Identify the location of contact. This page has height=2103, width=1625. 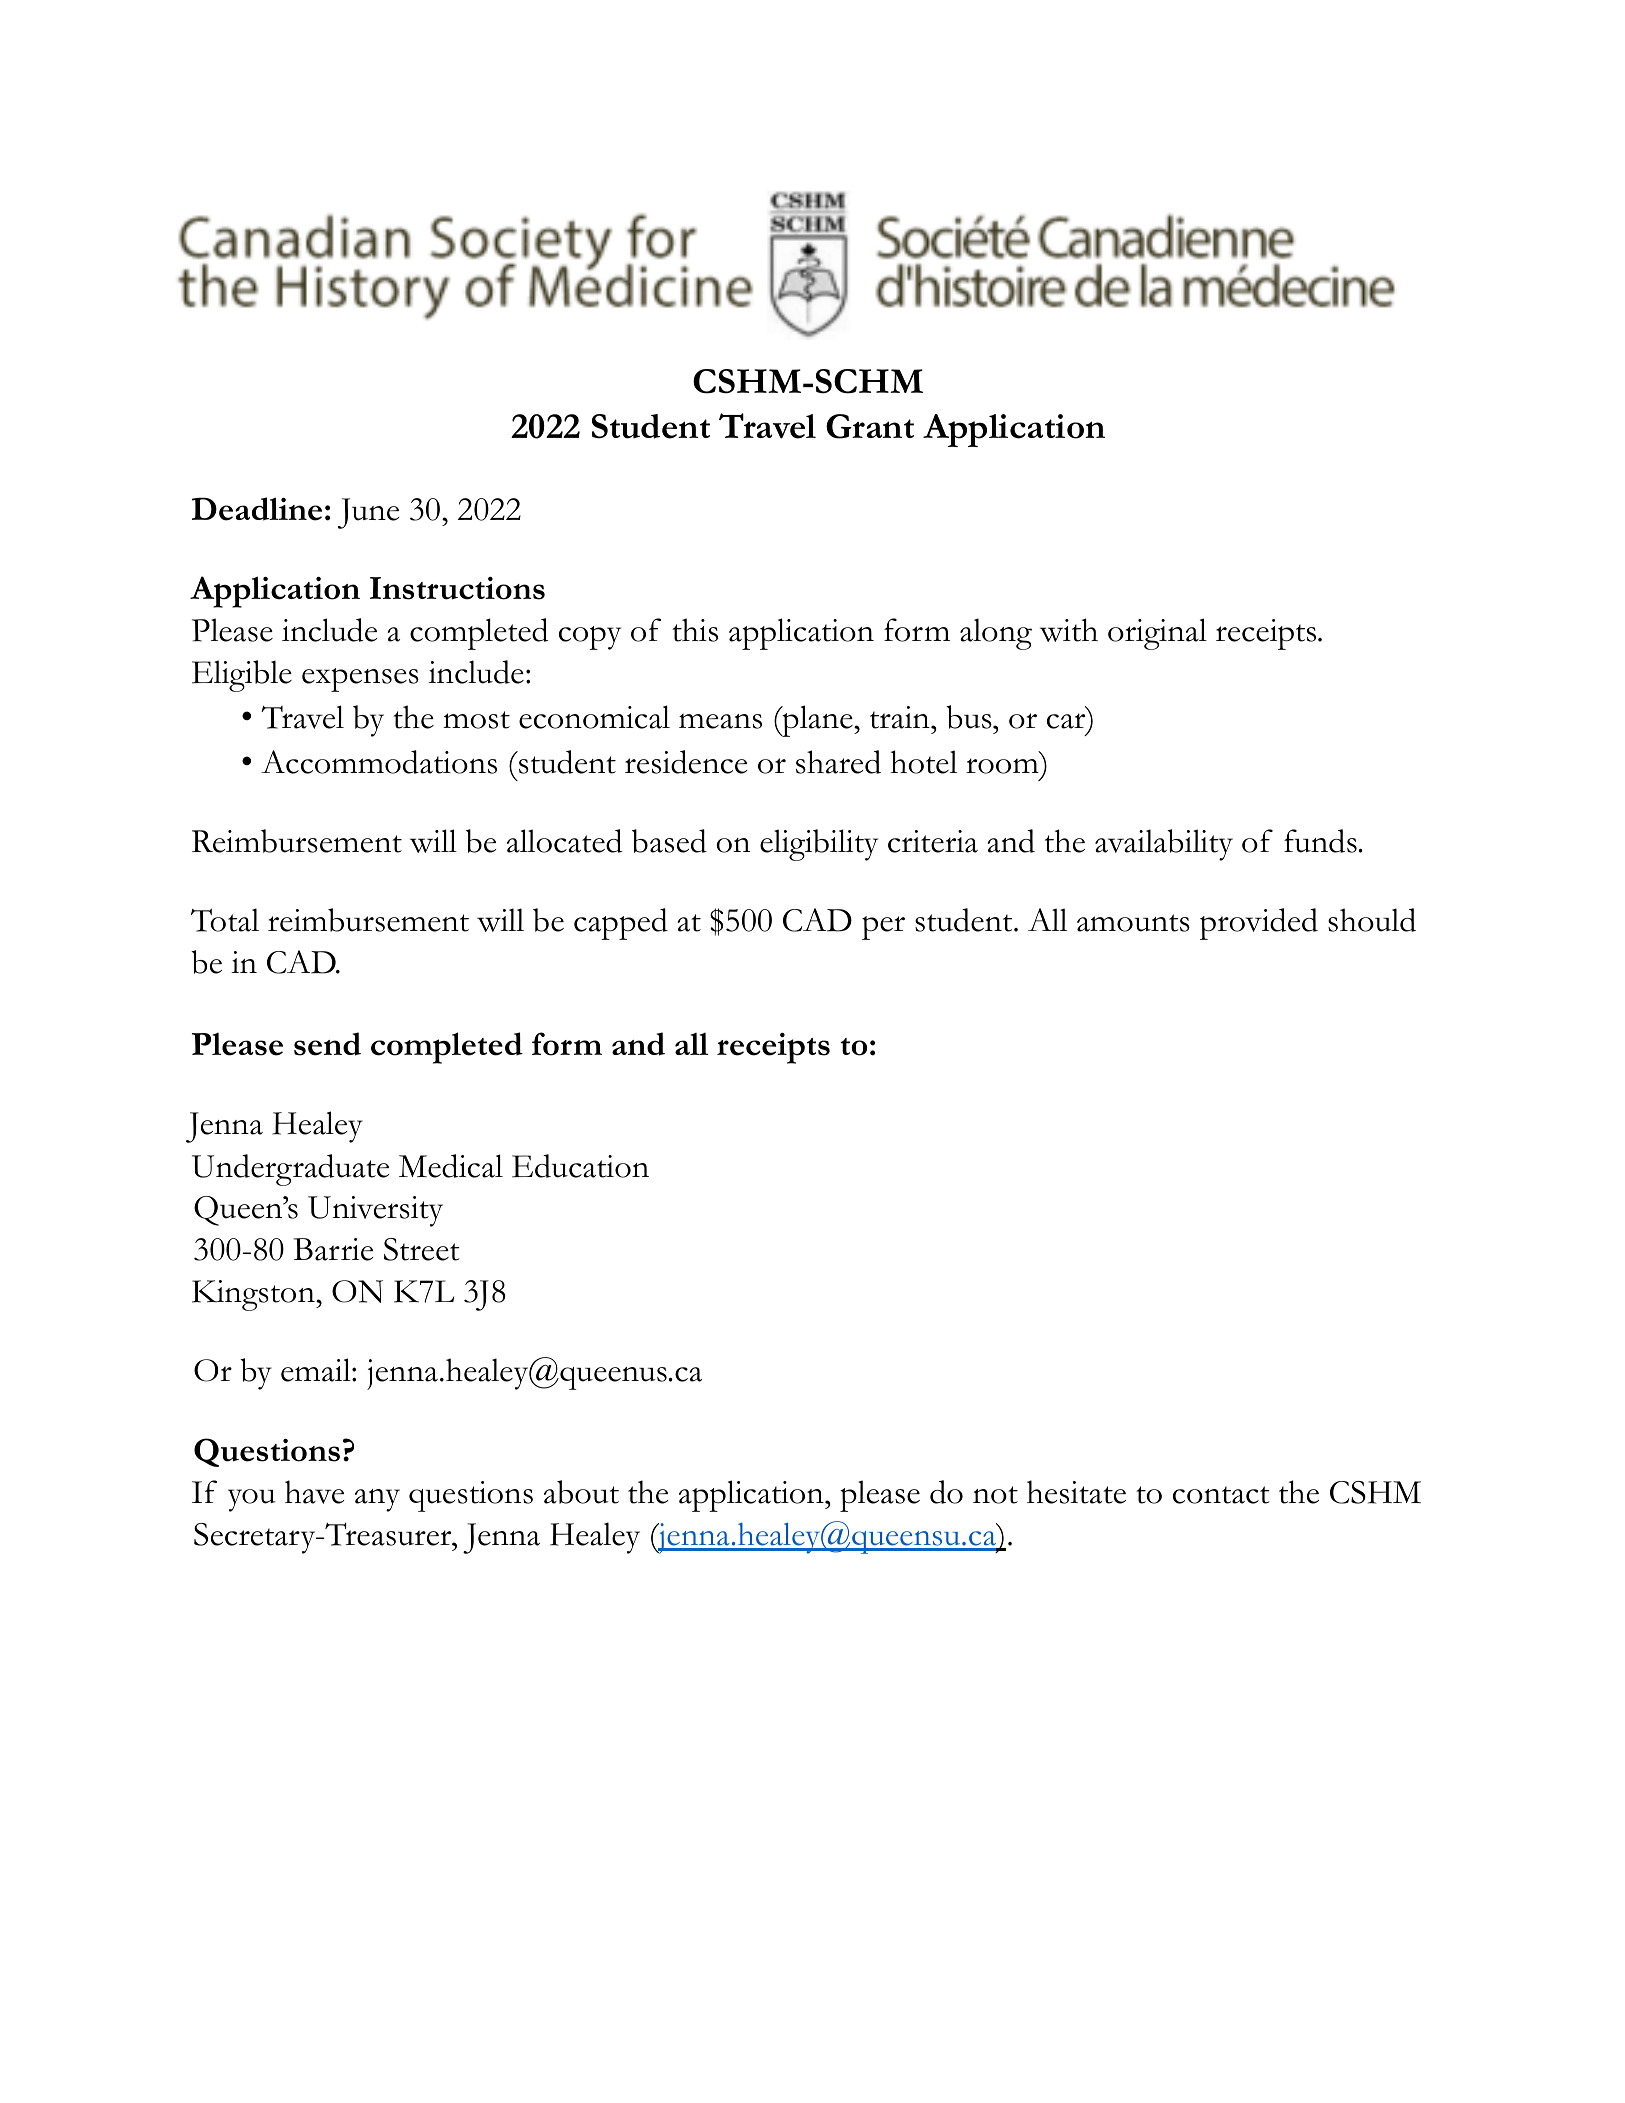
(1221, 1495).
